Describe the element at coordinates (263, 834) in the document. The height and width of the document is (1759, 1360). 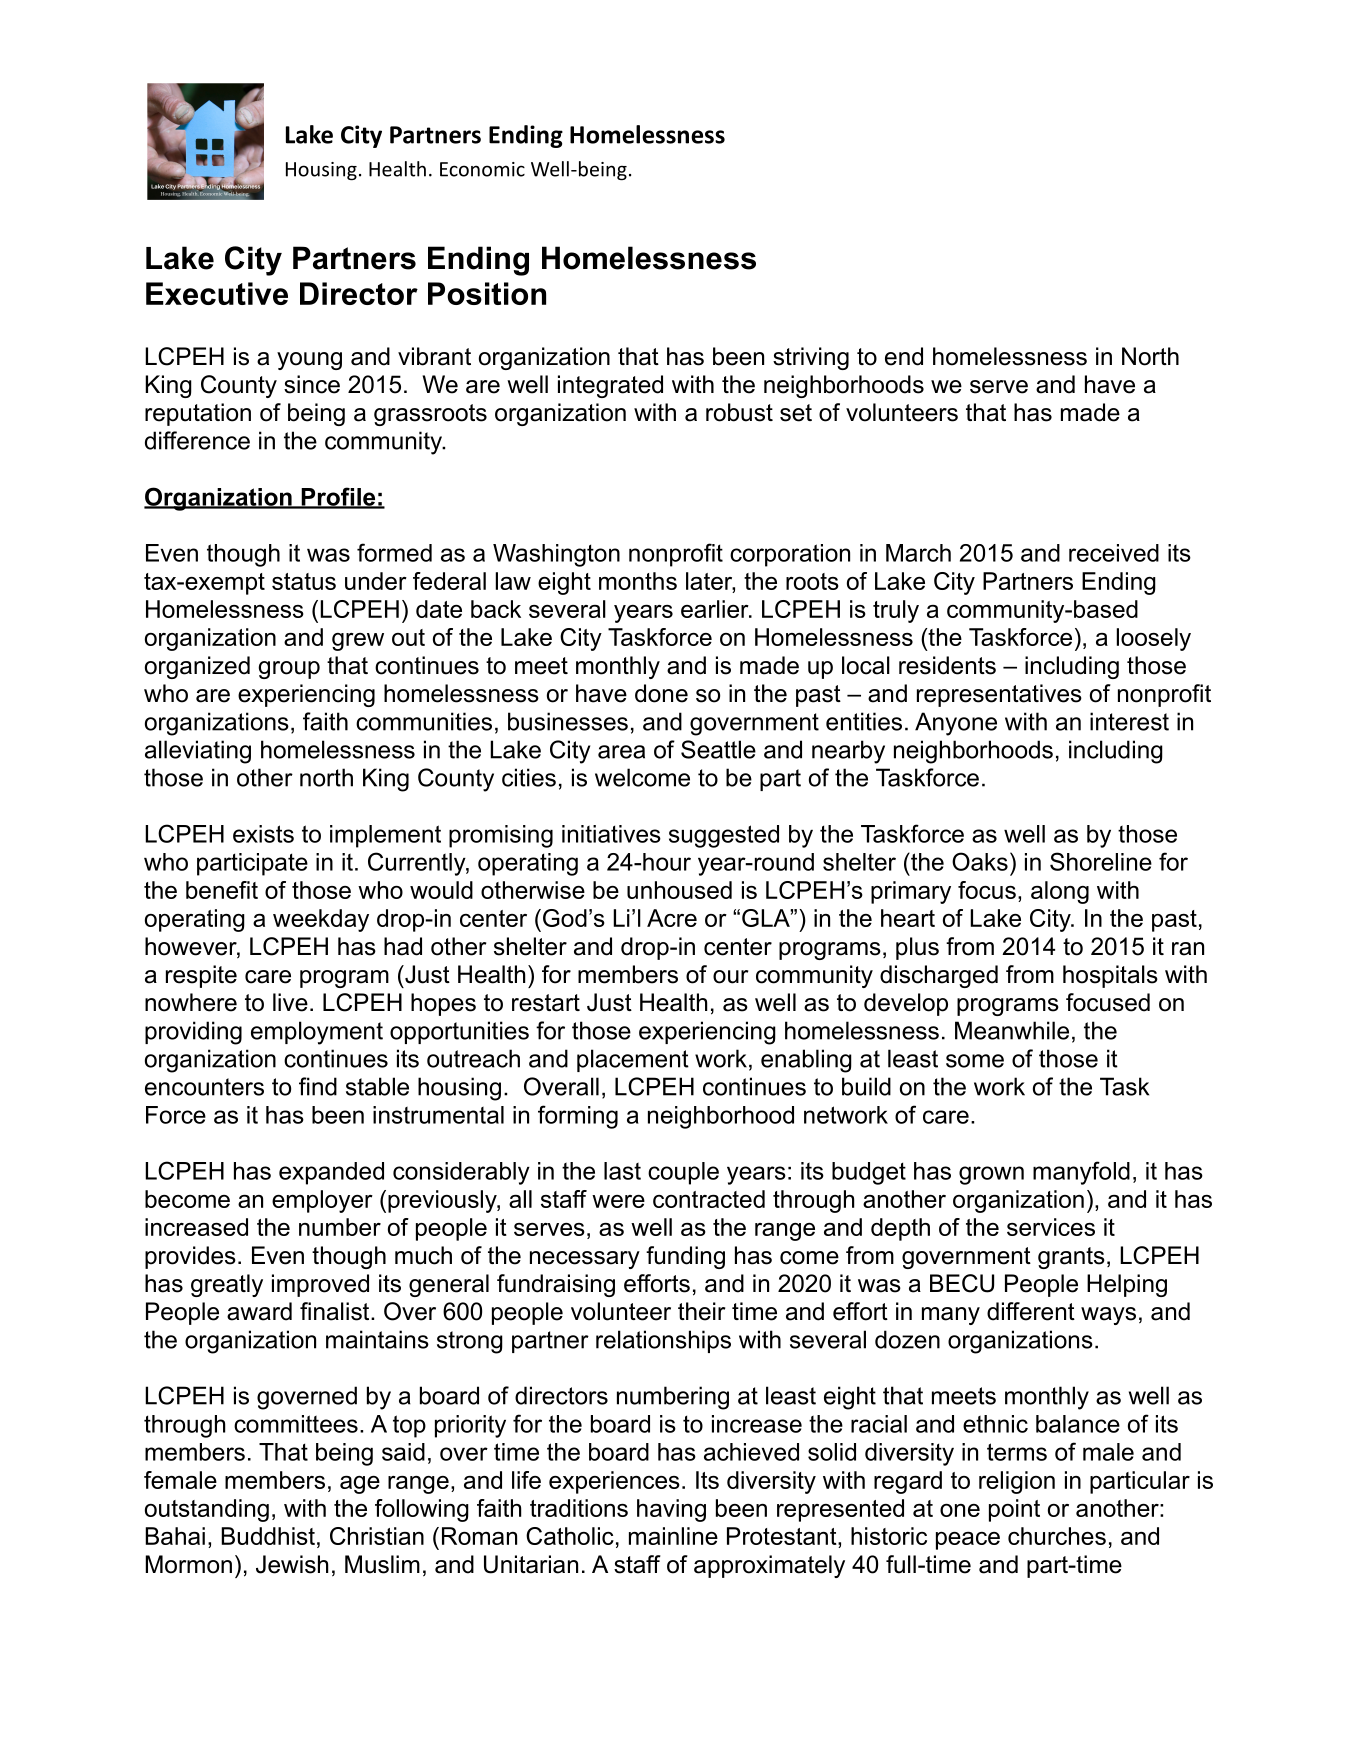
I see `exists` at that location.
